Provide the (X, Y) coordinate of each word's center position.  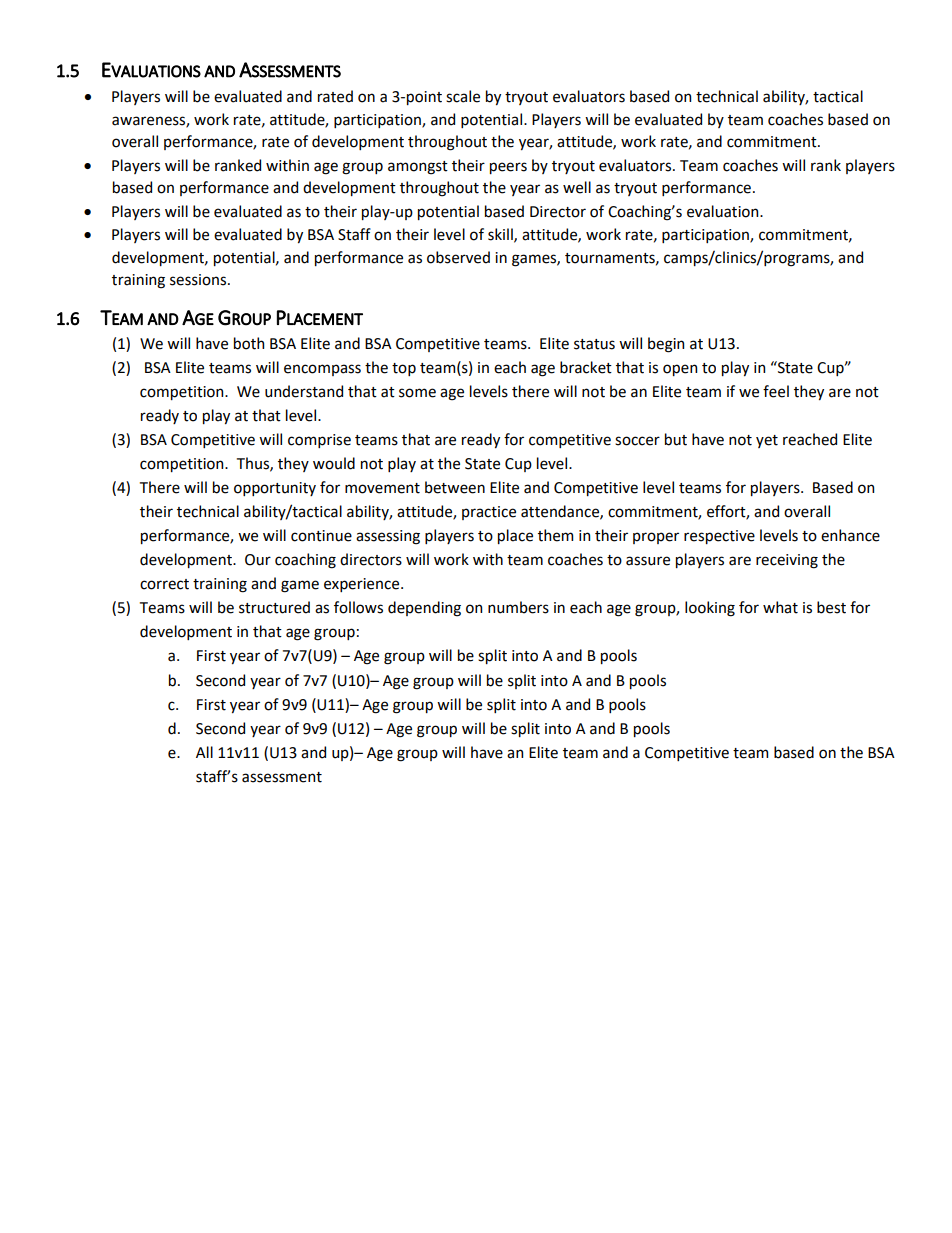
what (780, 607)
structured (274, 607)
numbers (518, 607)
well (577, 187)
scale (463, 96)
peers (508, 168)
